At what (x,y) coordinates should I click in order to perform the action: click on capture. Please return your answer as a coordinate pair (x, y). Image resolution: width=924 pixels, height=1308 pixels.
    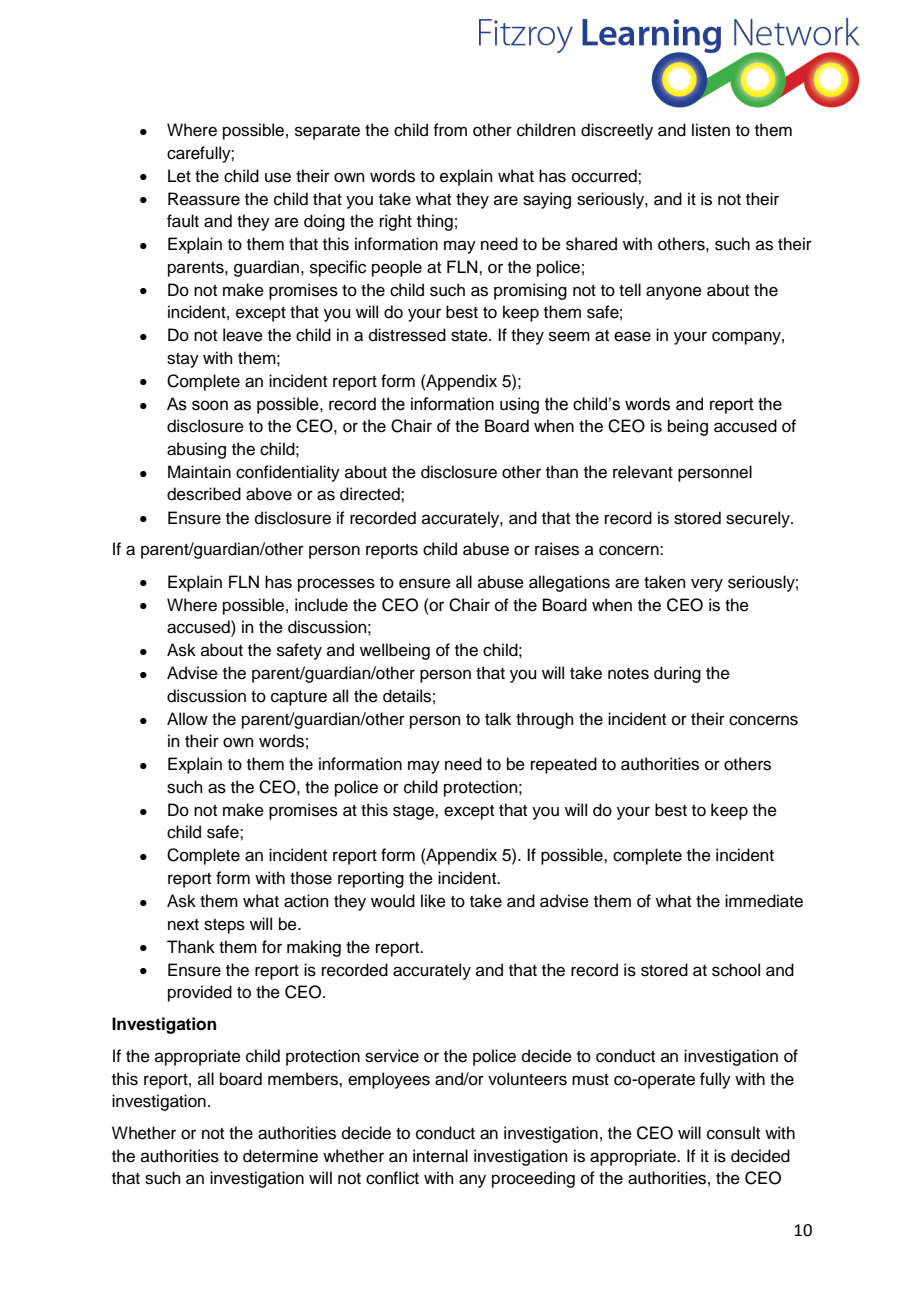
    Looking at the image, I should click on (299, 698).
